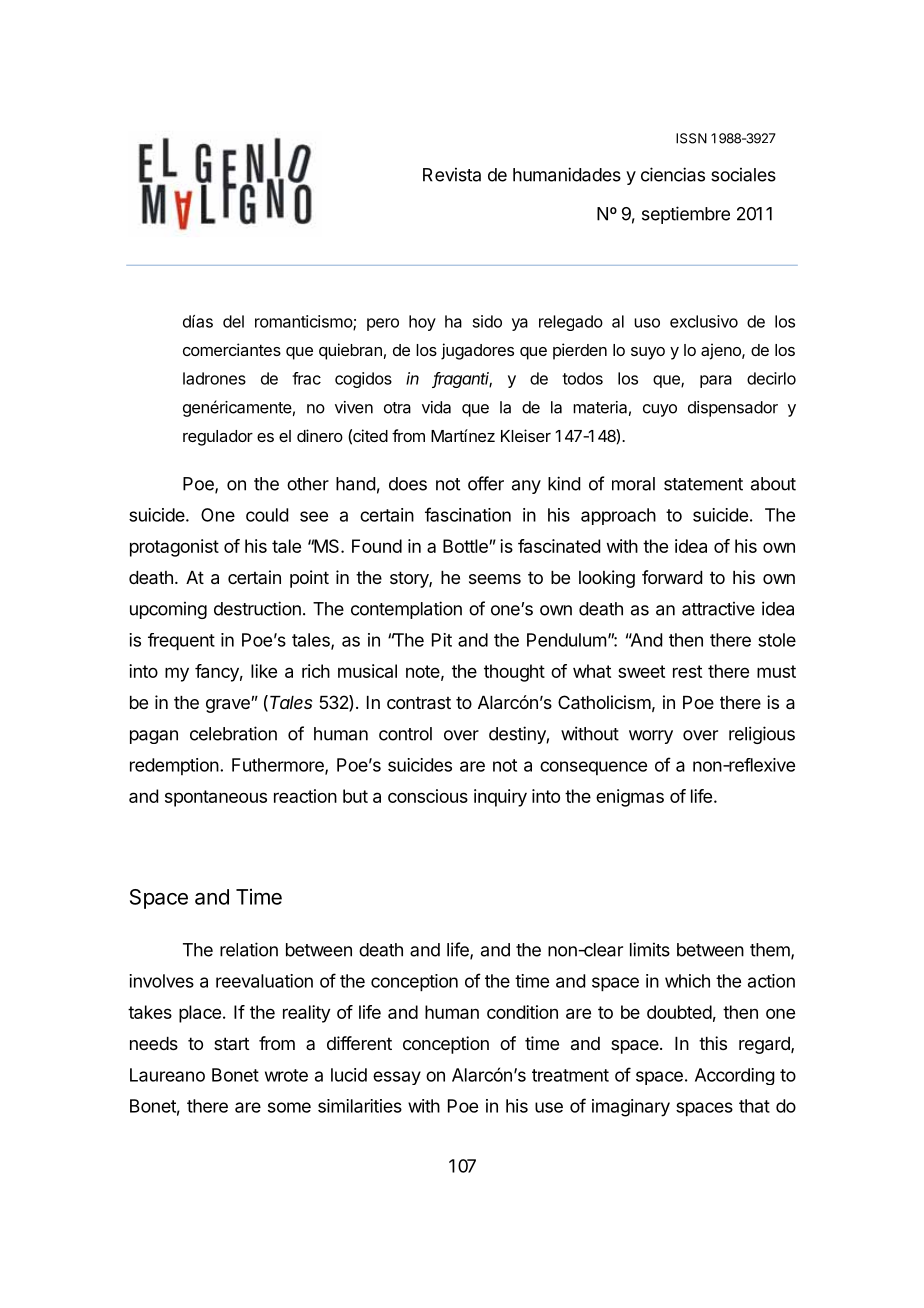 The width and height of the image is (924, 1308). Describe the element at coordinates (232, 1043) in the image. I see `start` at that location.
